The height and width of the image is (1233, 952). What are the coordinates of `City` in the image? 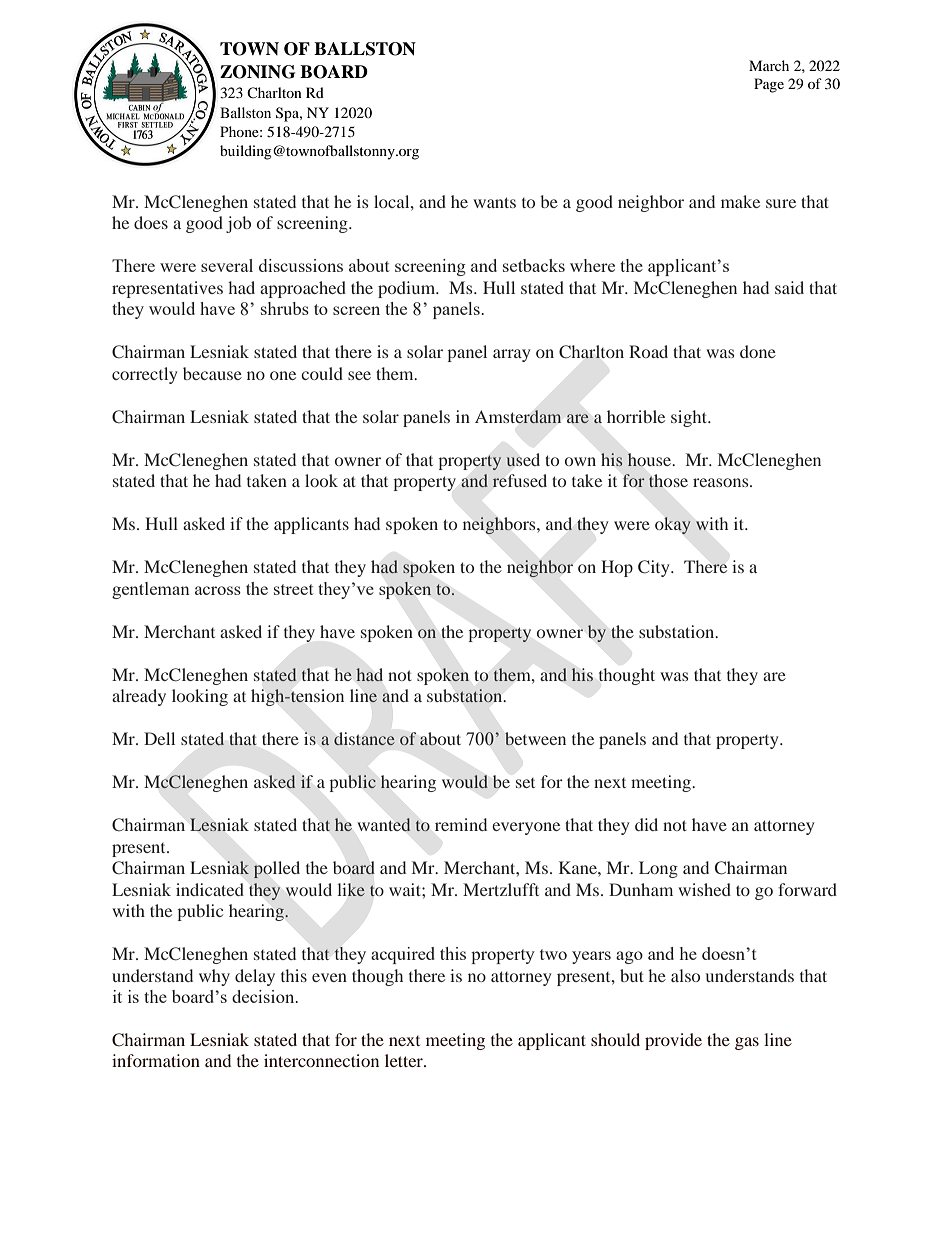 It's located at (655, 568).
